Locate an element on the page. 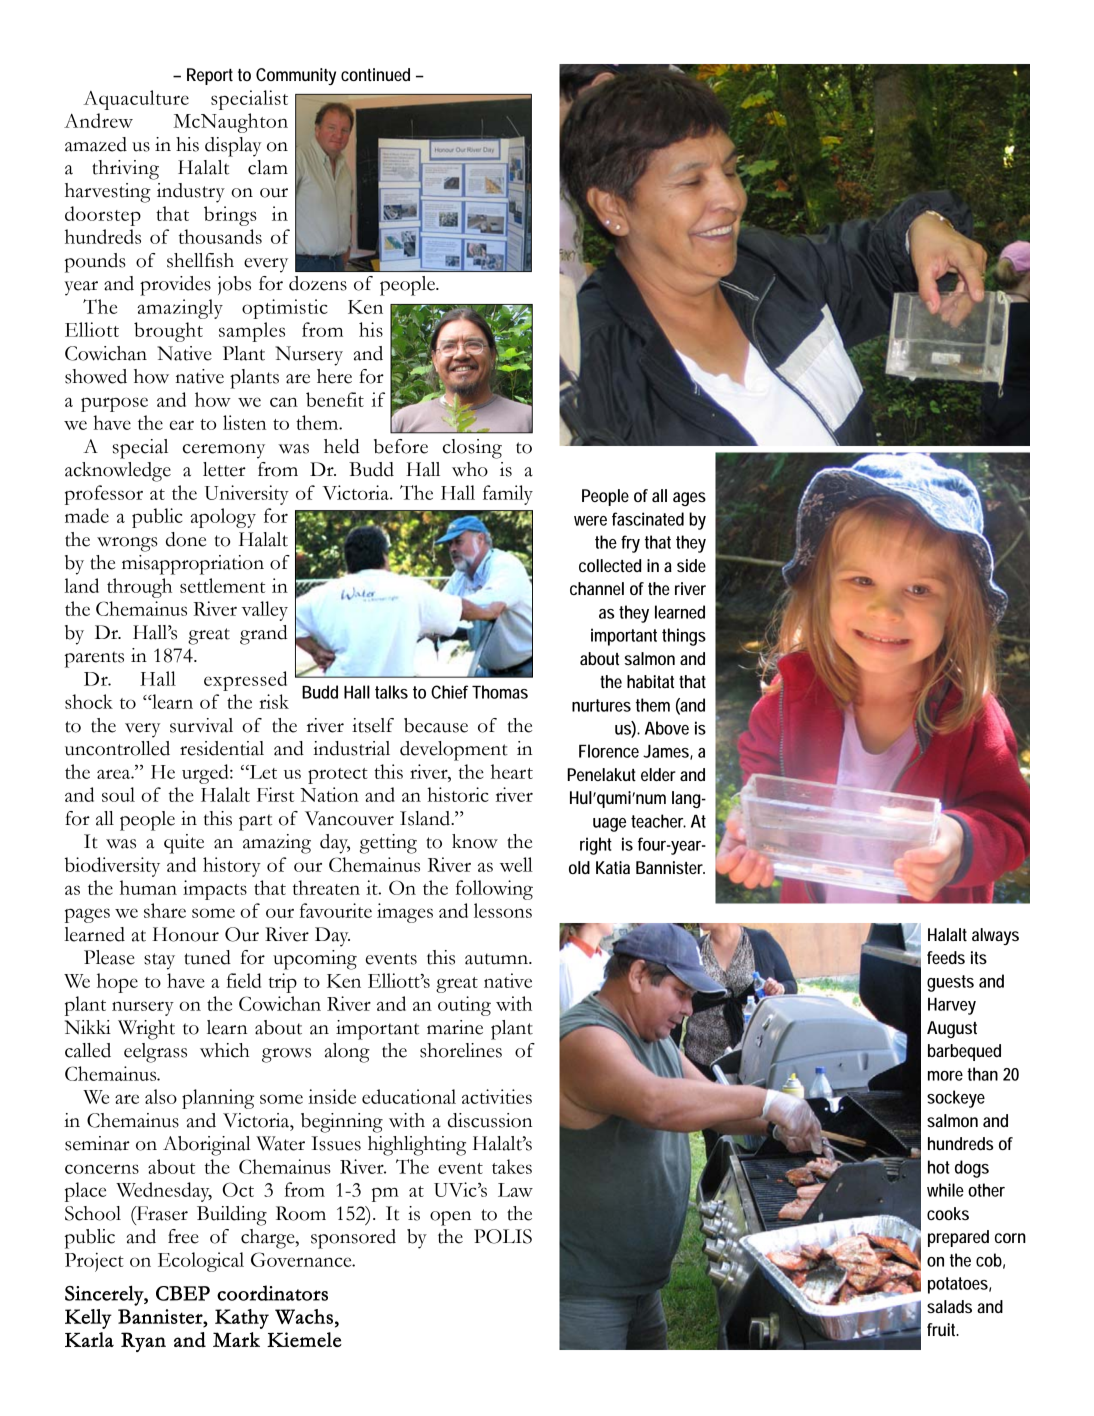  Thomas is located at coordinates (500, 692).
